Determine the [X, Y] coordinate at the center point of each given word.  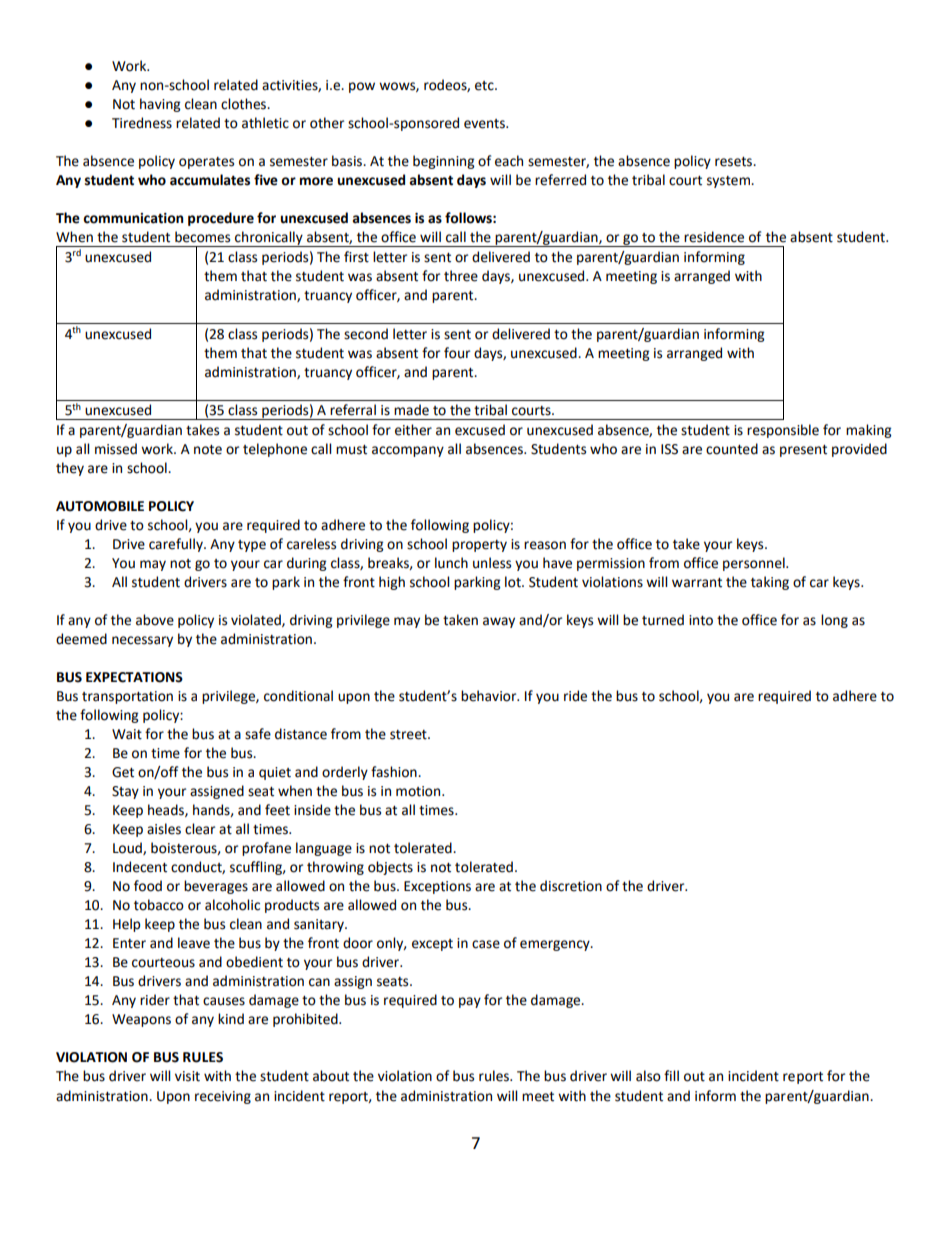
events [485, 124]
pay [470, 1002]
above [155, 620]
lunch [451, 563]
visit [187, 1076]
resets [735, 162]
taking [770, 583]
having [160, 105]
